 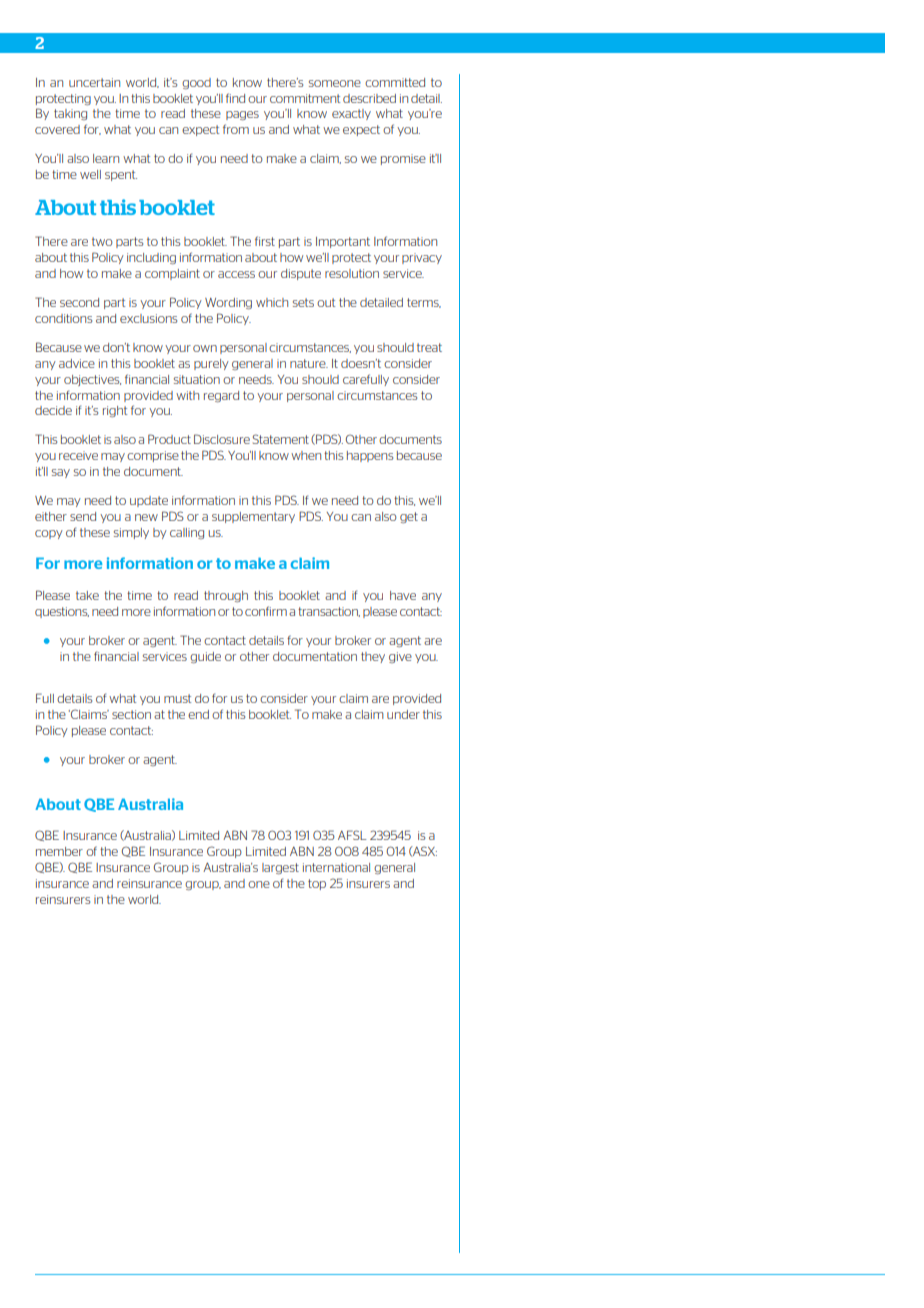 What do you see at coordinates (253, 517) in the image?
I see `supplementary` at bounding box center [253, 517].
